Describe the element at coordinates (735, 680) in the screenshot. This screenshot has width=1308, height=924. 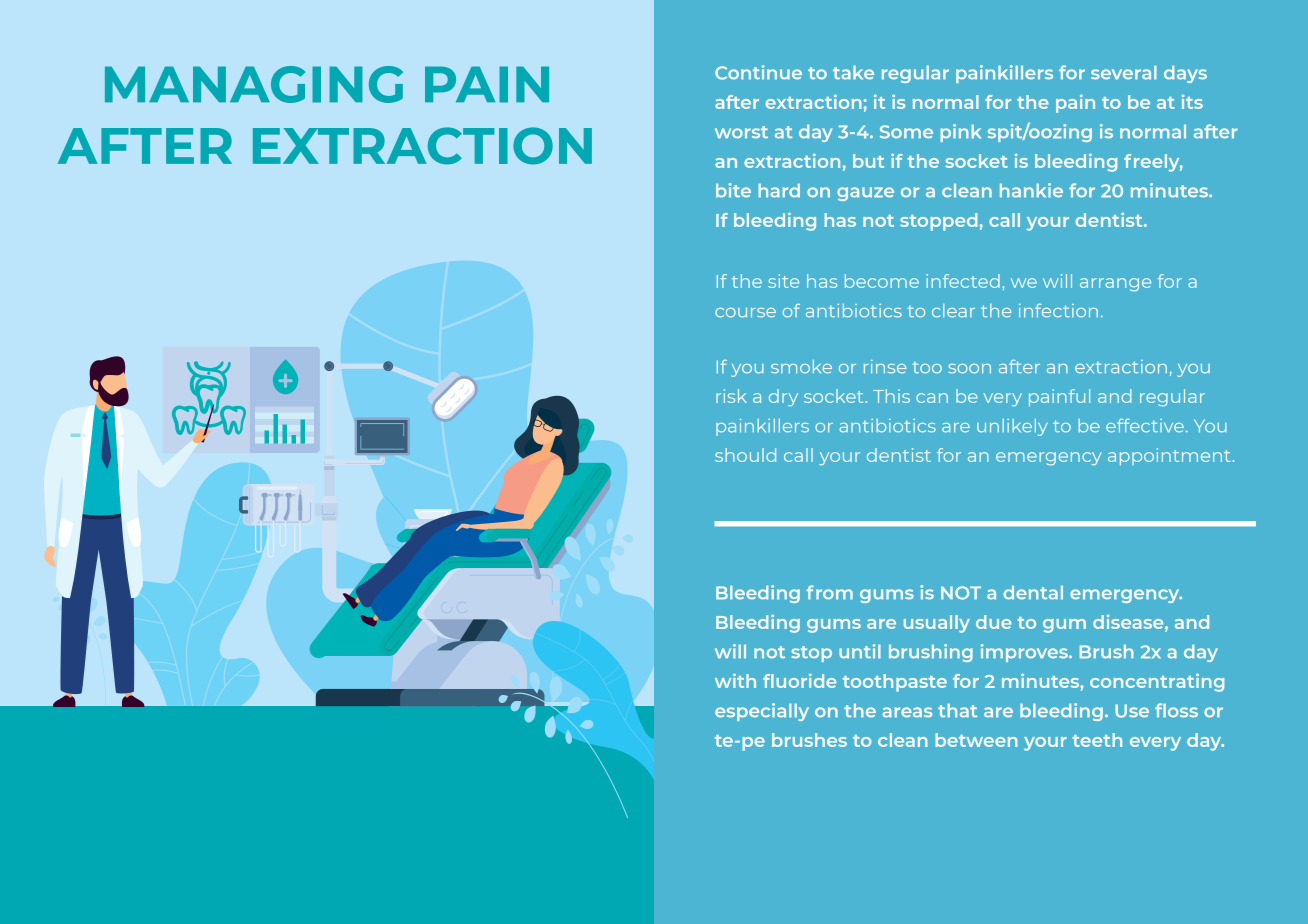
I see `with` at that location.
